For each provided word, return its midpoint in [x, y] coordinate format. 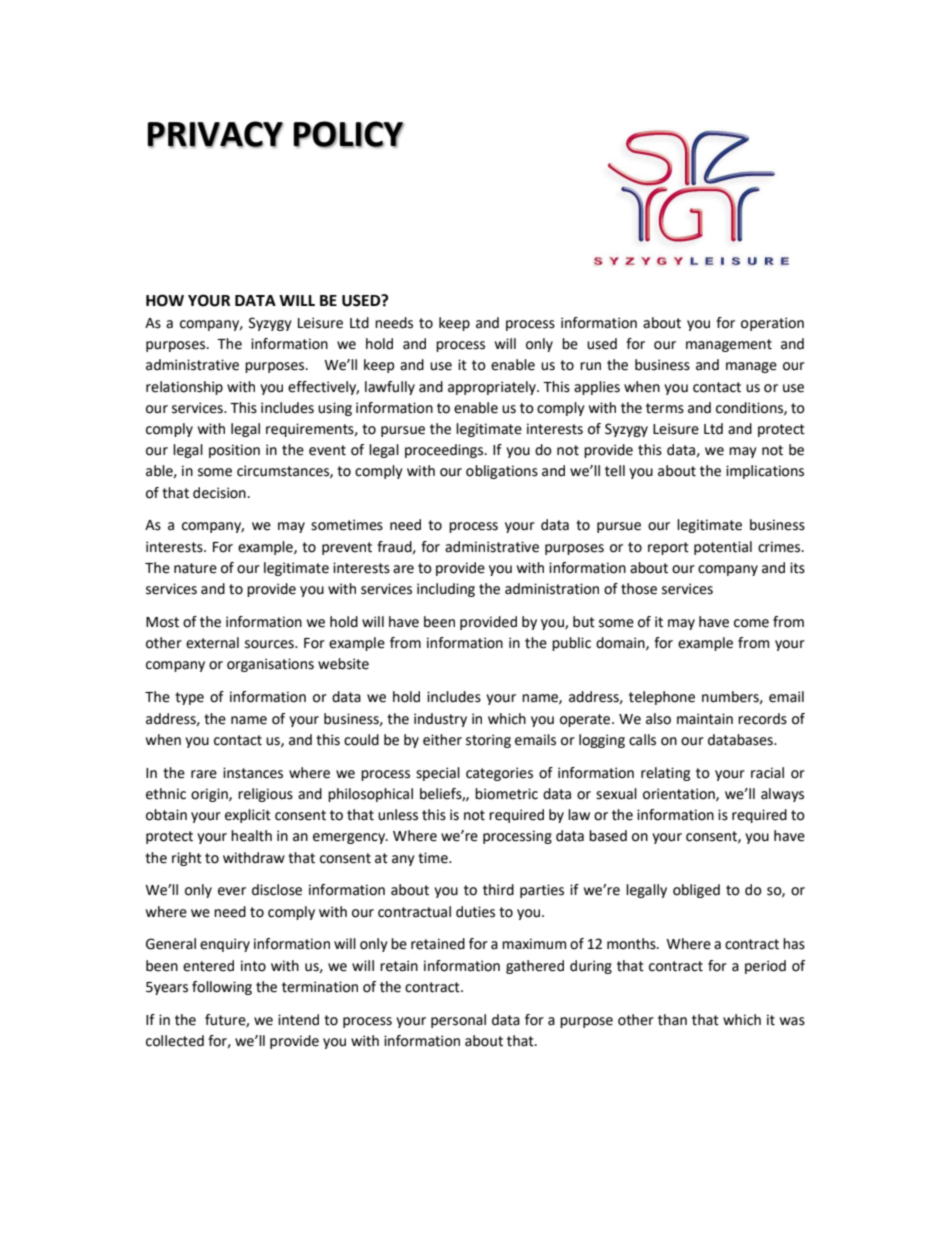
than [672, 1020]
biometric [506, 794]
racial [767, 773]
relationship [184, 388]
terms [665, 408]
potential [723, 548]
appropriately [493, 388]
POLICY [348, 134]
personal [458, 1021]
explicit [248, 816]
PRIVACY [215, 134]
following [222, 988]
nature [195, 568]
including [446, 590]
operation [772, 324]
